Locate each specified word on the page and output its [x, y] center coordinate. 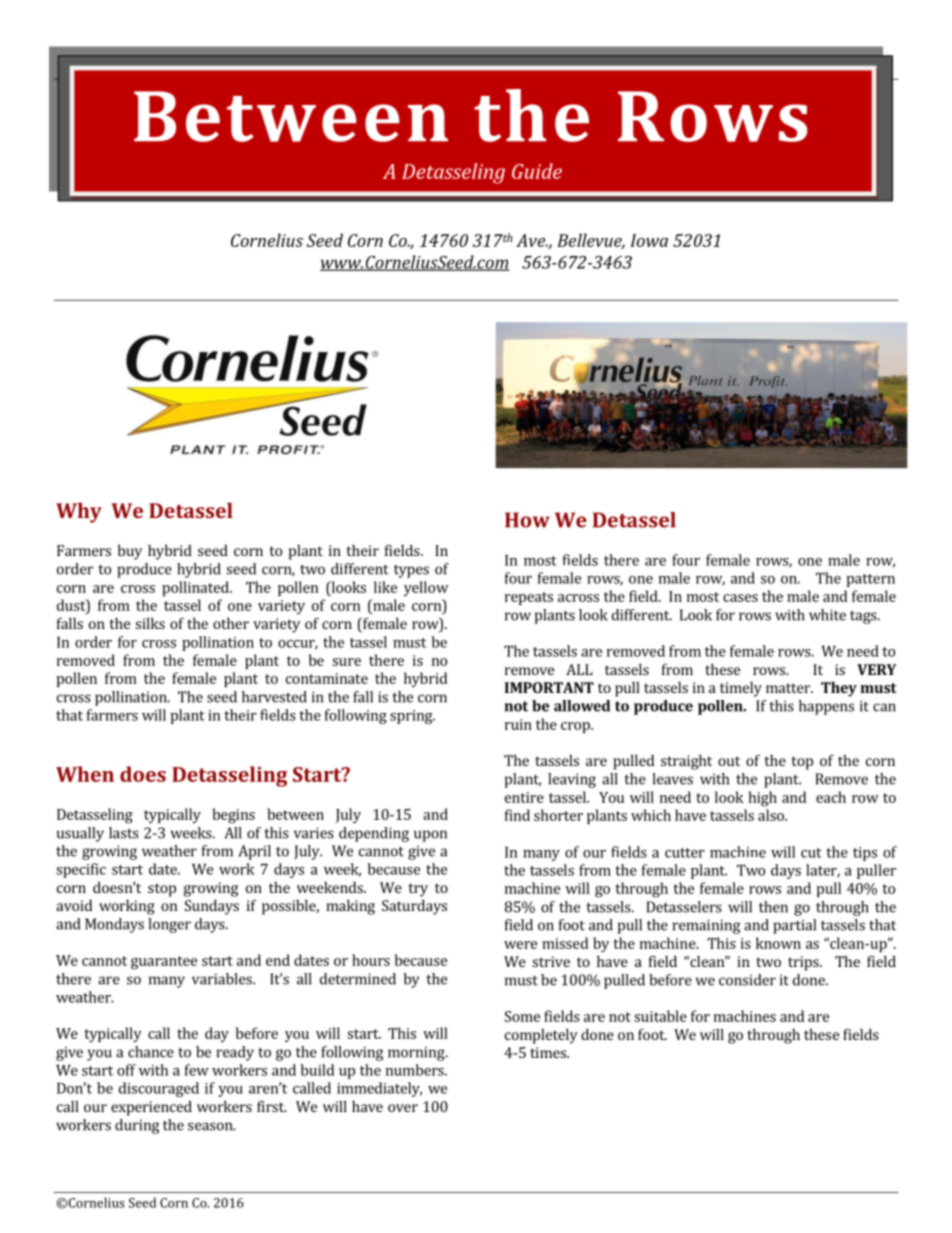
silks [150, 623]
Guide [537, 171]
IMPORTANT [549, 687]
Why [79, 512]
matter [789, 688]
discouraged [159, 1089]
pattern [870, 580]
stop [162, 890]
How [527, 520]
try [418, 890]
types [411, 571]
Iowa [649, 240]
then [773, 907]
